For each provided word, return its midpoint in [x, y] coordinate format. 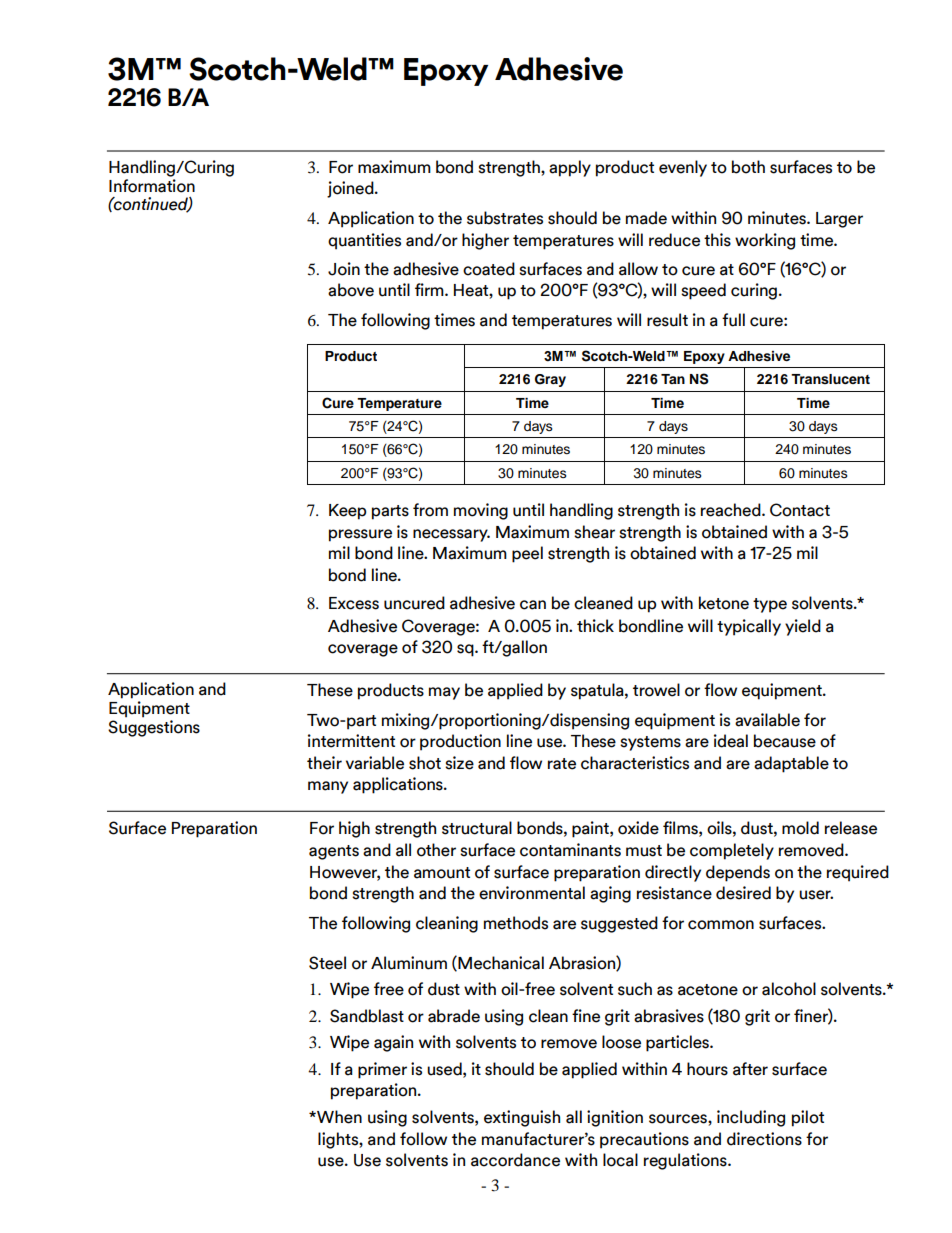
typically [749, 627]
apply [570, 168]
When [338, 1117]
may [444, 693]
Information [152, 184]
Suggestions [154, 728]
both [748, 167]
